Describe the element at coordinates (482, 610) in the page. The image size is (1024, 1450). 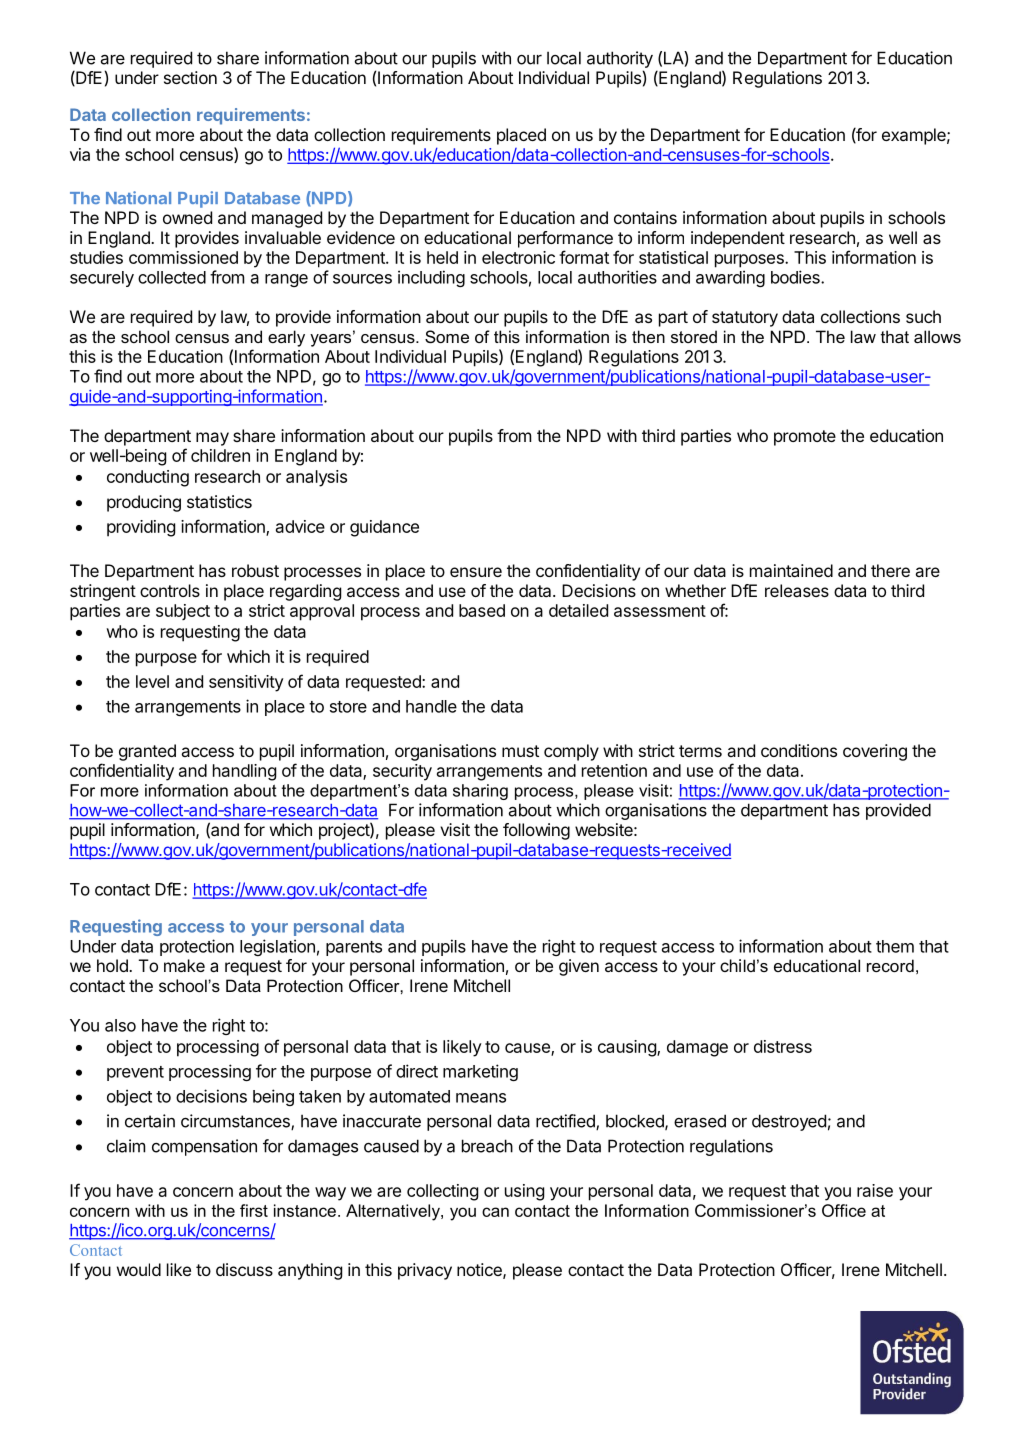
I see `based` at that location.
